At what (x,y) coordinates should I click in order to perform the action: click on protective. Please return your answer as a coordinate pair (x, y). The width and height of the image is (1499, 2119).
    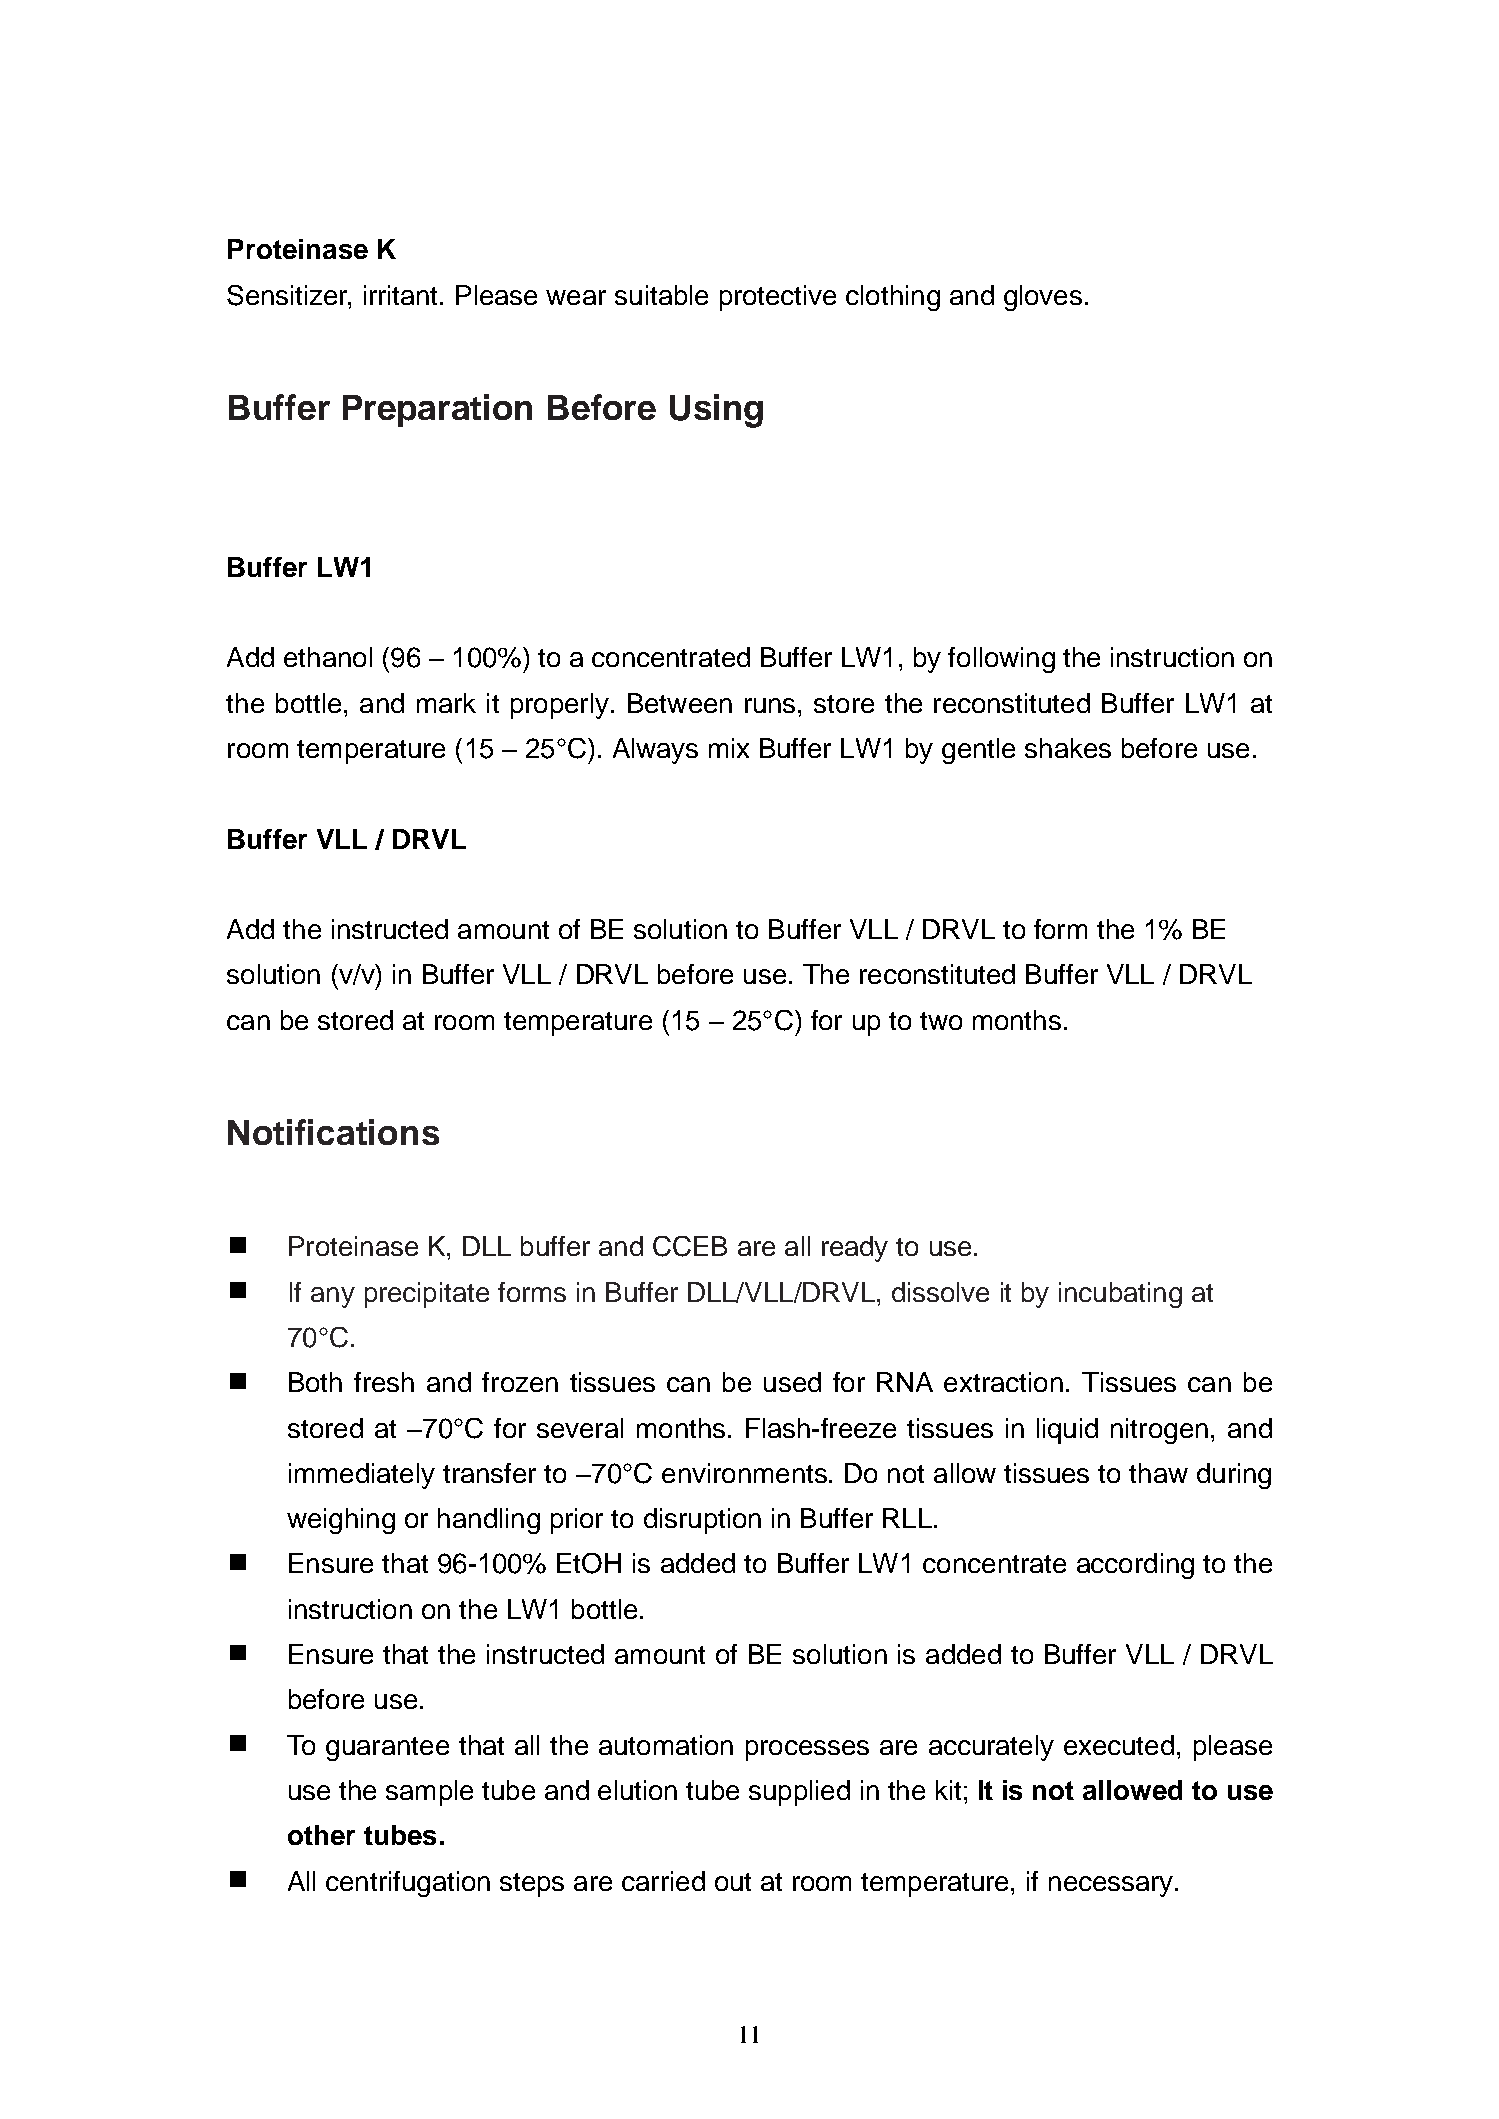
    Looking at the image, I should click on (778, 298).
